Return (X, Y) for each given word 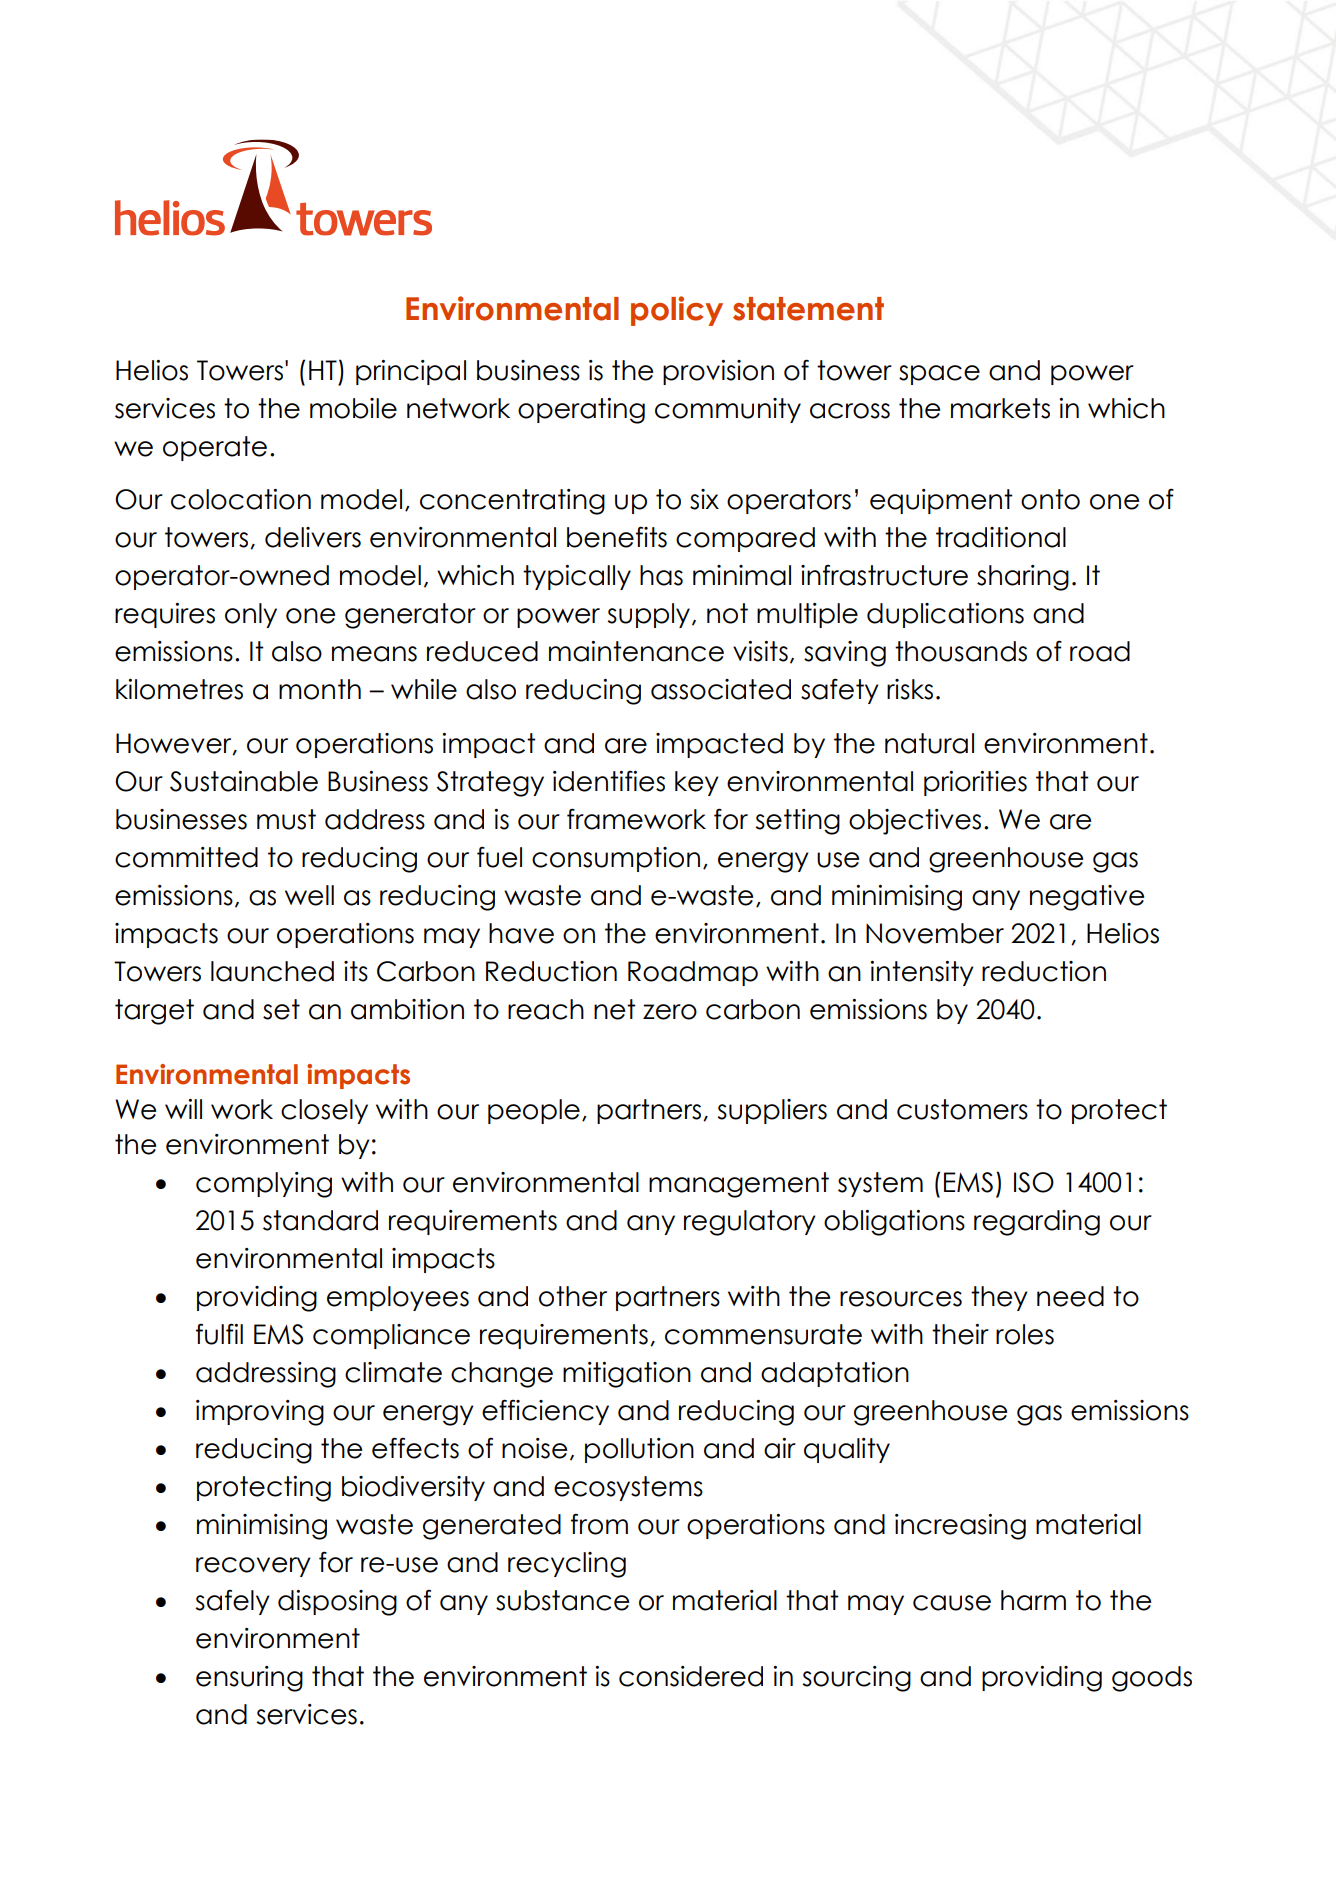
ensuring (249, 1679)
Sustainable (244, 781)
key (697, 783)
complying (264, 1185)
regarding (1037, 1223)
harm (1033, 1600)
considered (691, 1676)
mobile (353, 408)
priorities (975, 783)
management (739, 1185)
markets (1000, 408)
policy (677, 311)
